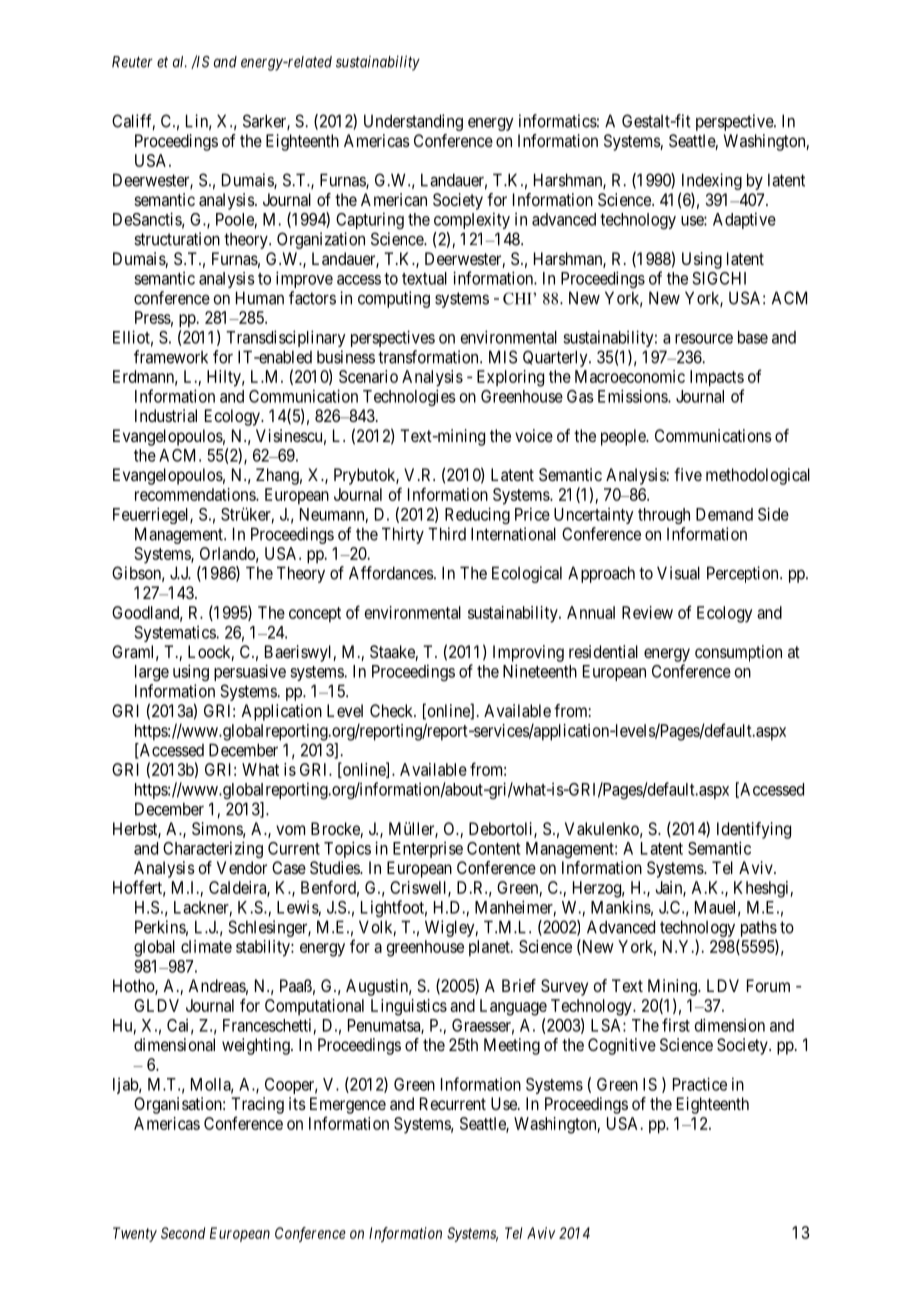  What do you see at coordinates (477, 515) in the screenshot?
I see `Reducing` at bounding box center [477, 515].
